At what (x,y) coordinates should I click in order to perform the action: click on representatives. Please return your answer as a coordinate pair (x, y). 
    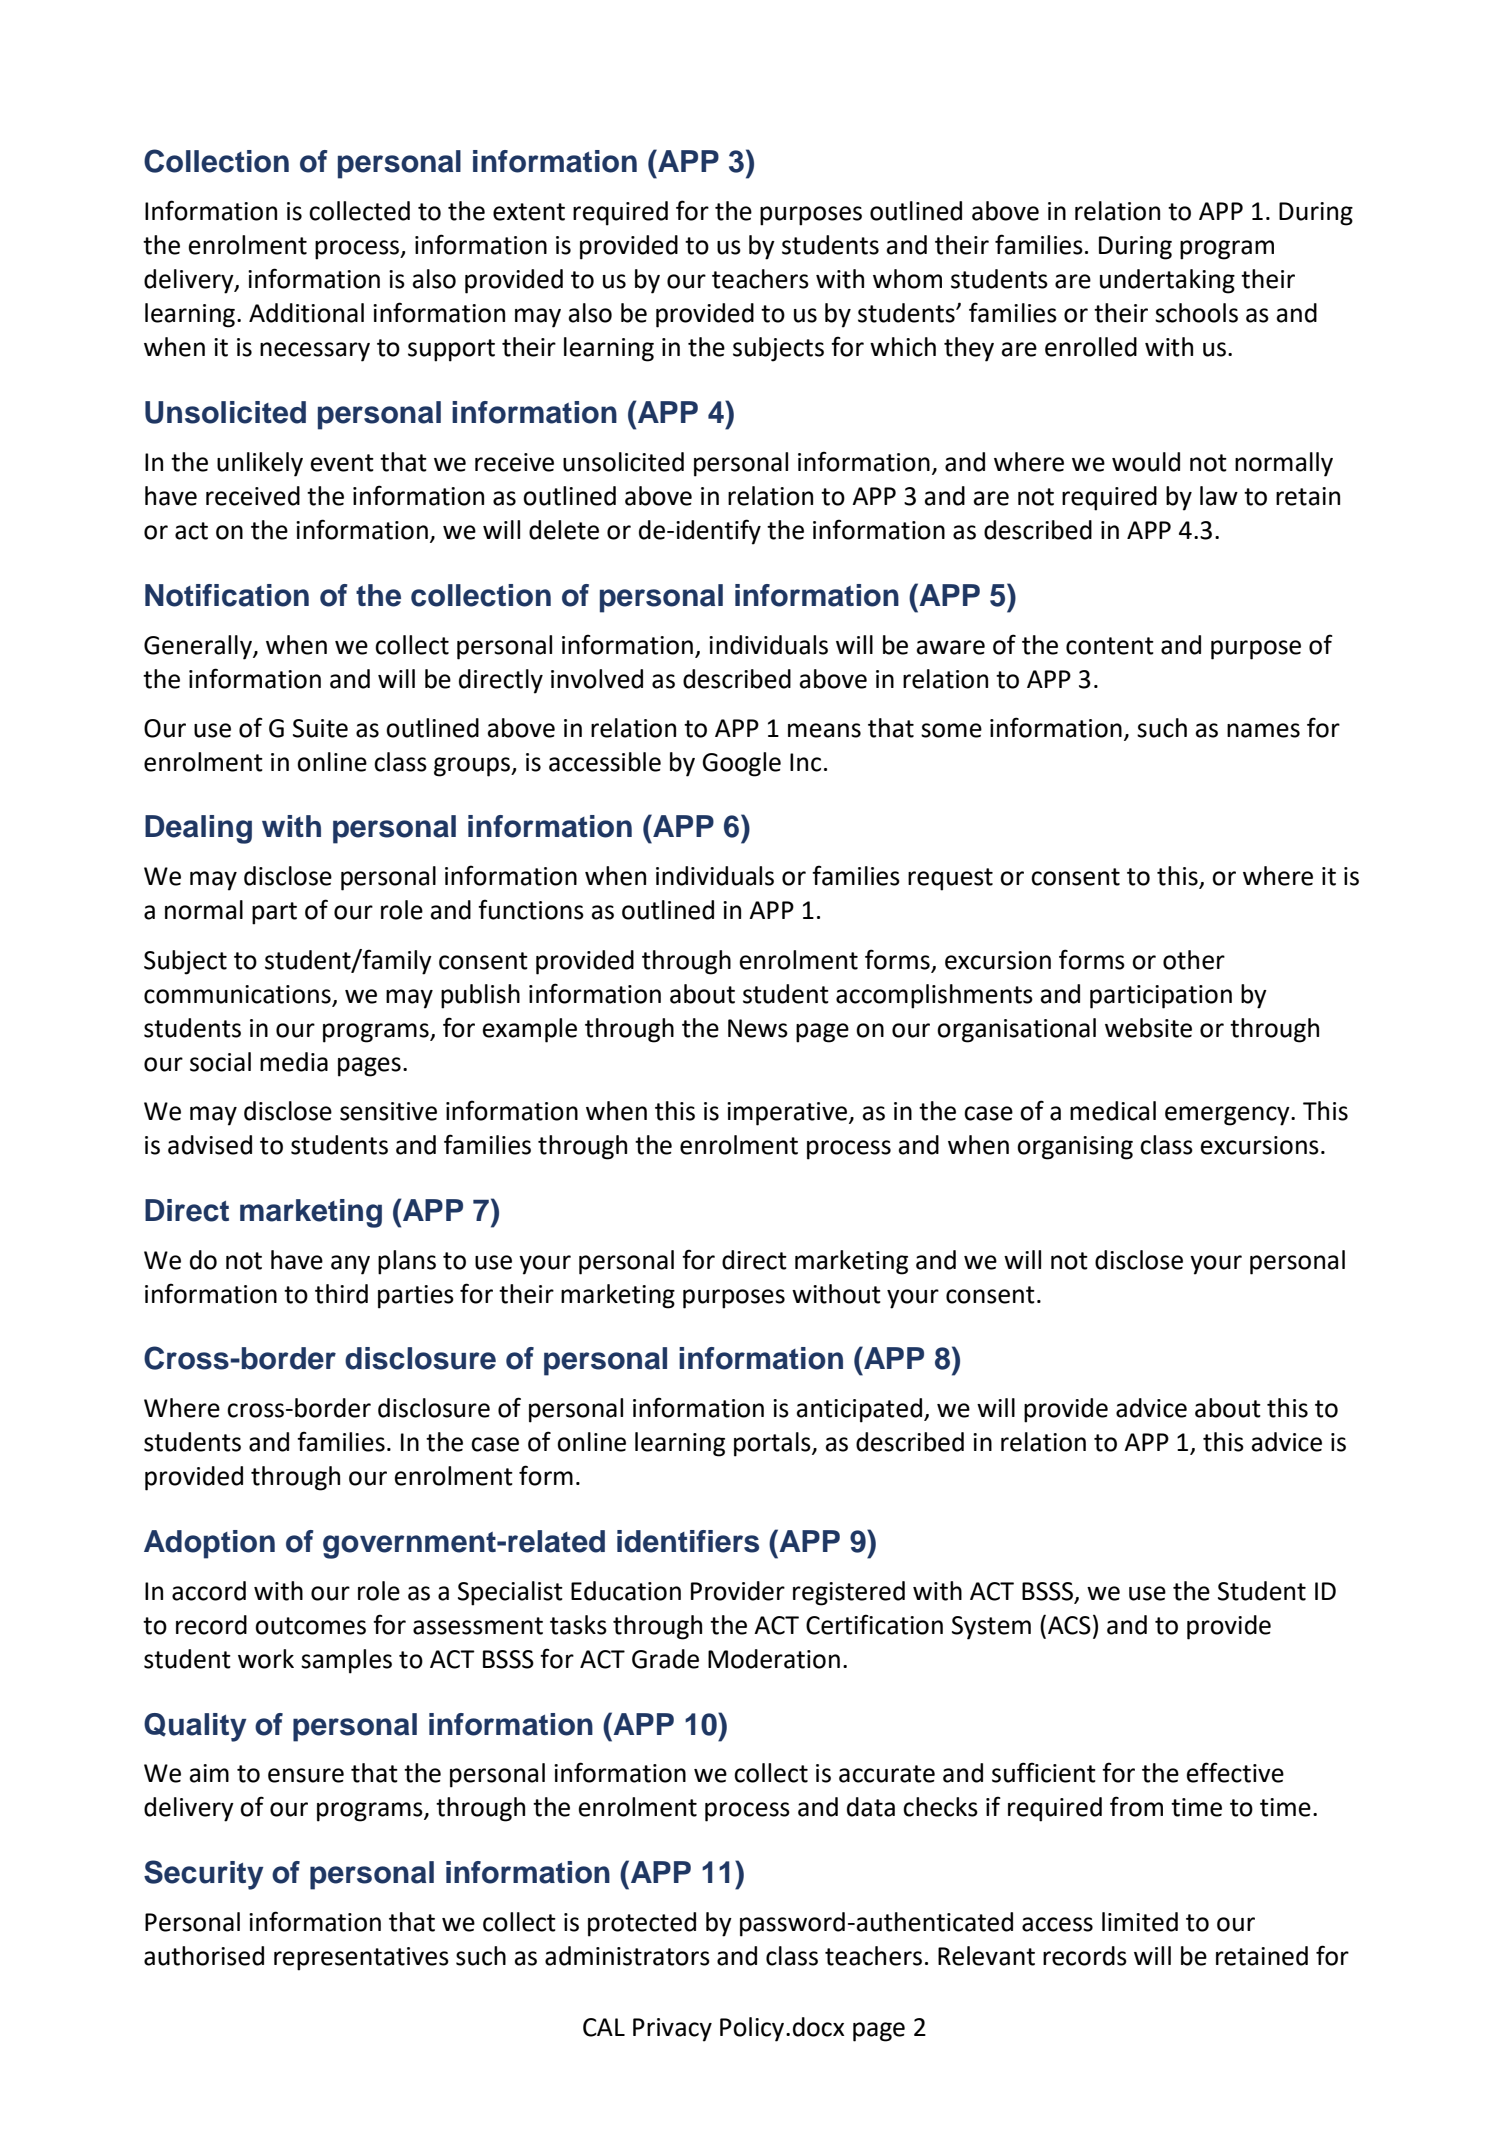
    Looking at the image, I should click on (361, 1959).
